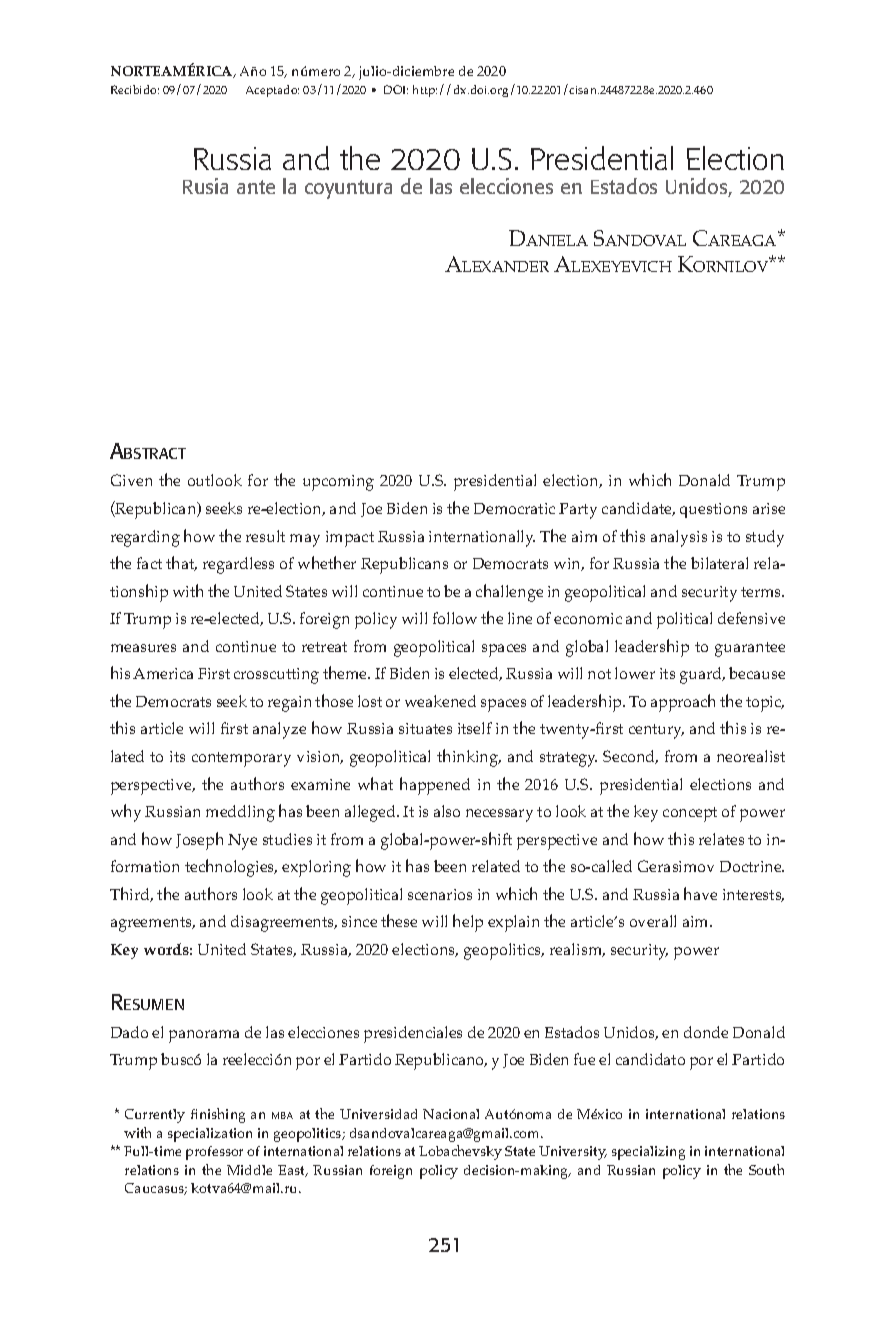 The height and width of the screenshot is (1331, 896). What do you see at coordinates (214, 1153) in the screenshot?
I see `professor` at bounding box center [214, 1153].
